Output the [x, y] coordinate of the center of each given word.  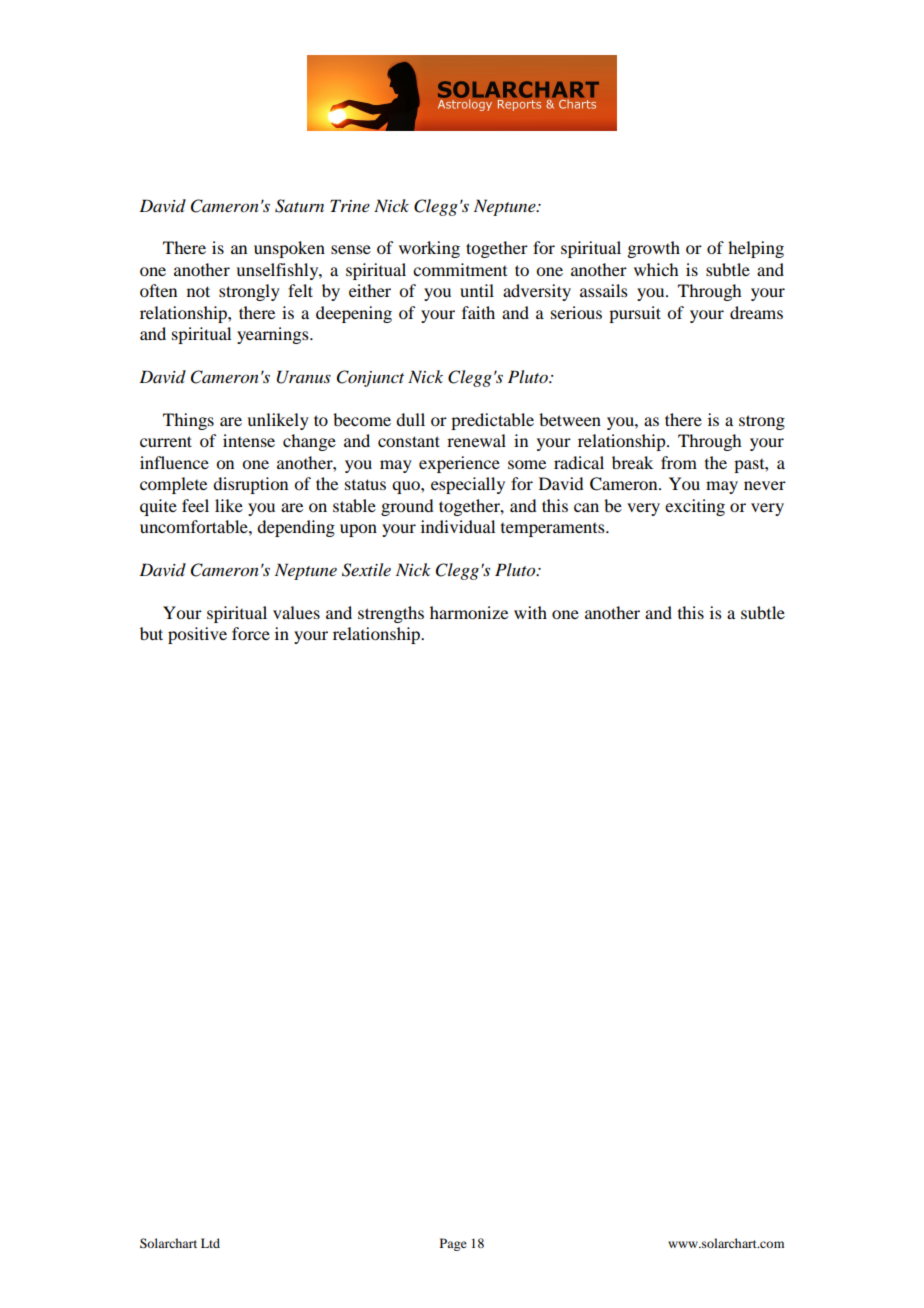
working [429, 249]
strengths [391, 614]
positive [197, 635]
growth [653, 249]
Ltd [210, 1243]
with [530, 612]
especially [468, 485]
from [679, 462]
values [296, 612]
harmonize [469, 612]
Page [453, 1244]
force [251, 633]
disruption [250, 485]
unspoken [289, 249]
